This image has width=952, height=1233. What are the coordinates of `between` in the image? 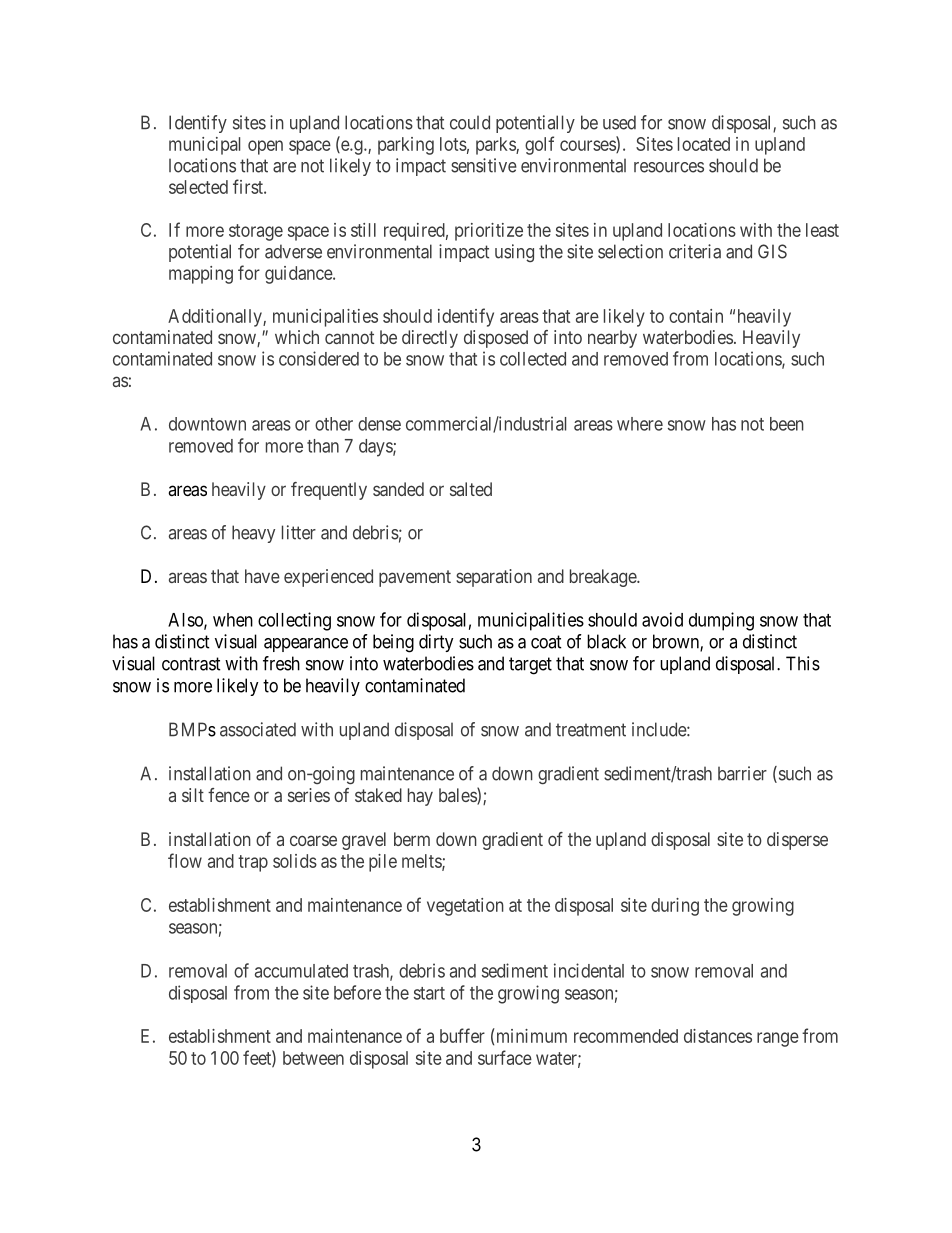 It's located at (313, 1058).
